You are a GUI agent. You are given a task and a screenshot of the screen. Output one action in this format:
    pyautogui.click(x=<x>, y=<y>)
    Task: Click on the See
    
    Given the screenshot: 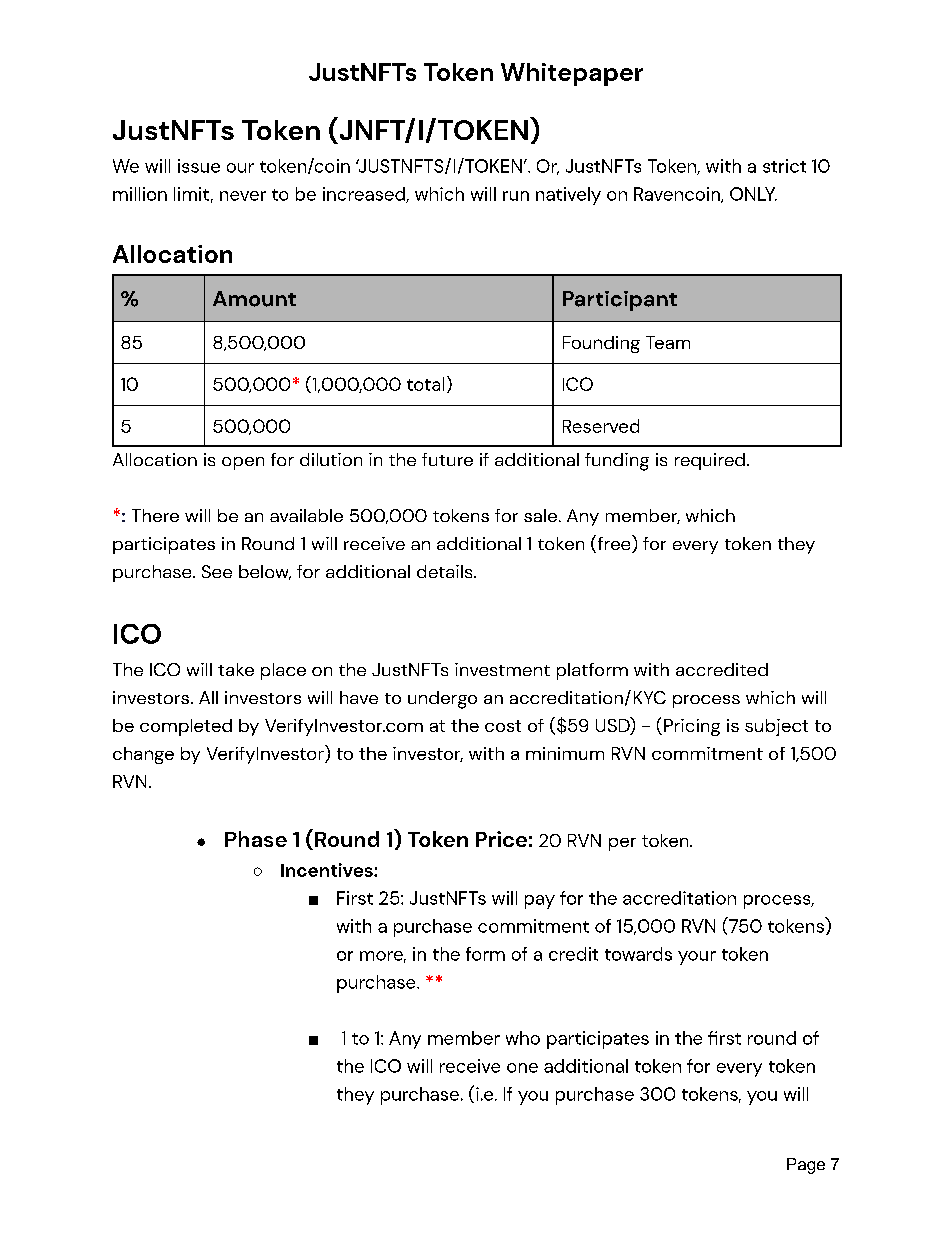 What is the action you would take?
    pyautogui.click(x=217, y=571)
